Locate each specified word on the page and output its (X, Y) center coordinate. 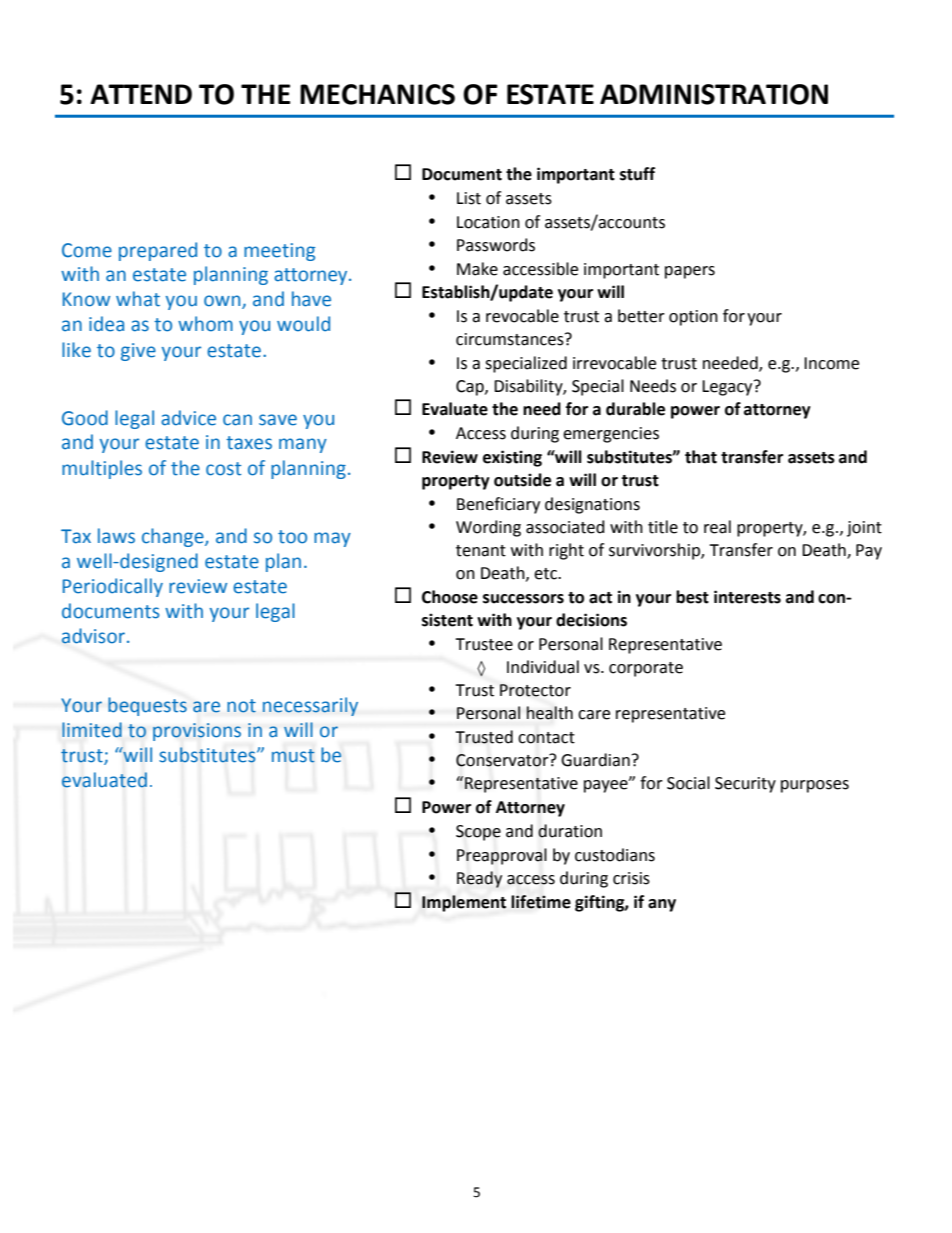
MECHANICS (377, 94)
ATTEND (141, 94)
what (138, 299)
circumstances (511, 339)
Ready (479, 879)
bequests (147, 706)
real (717, 527)
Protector (535, 690)
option (693, 318)
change (174, 537)
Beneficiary (498, 505)
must (293, 756)
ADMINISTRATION (714, 94)
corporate (646, 669)
